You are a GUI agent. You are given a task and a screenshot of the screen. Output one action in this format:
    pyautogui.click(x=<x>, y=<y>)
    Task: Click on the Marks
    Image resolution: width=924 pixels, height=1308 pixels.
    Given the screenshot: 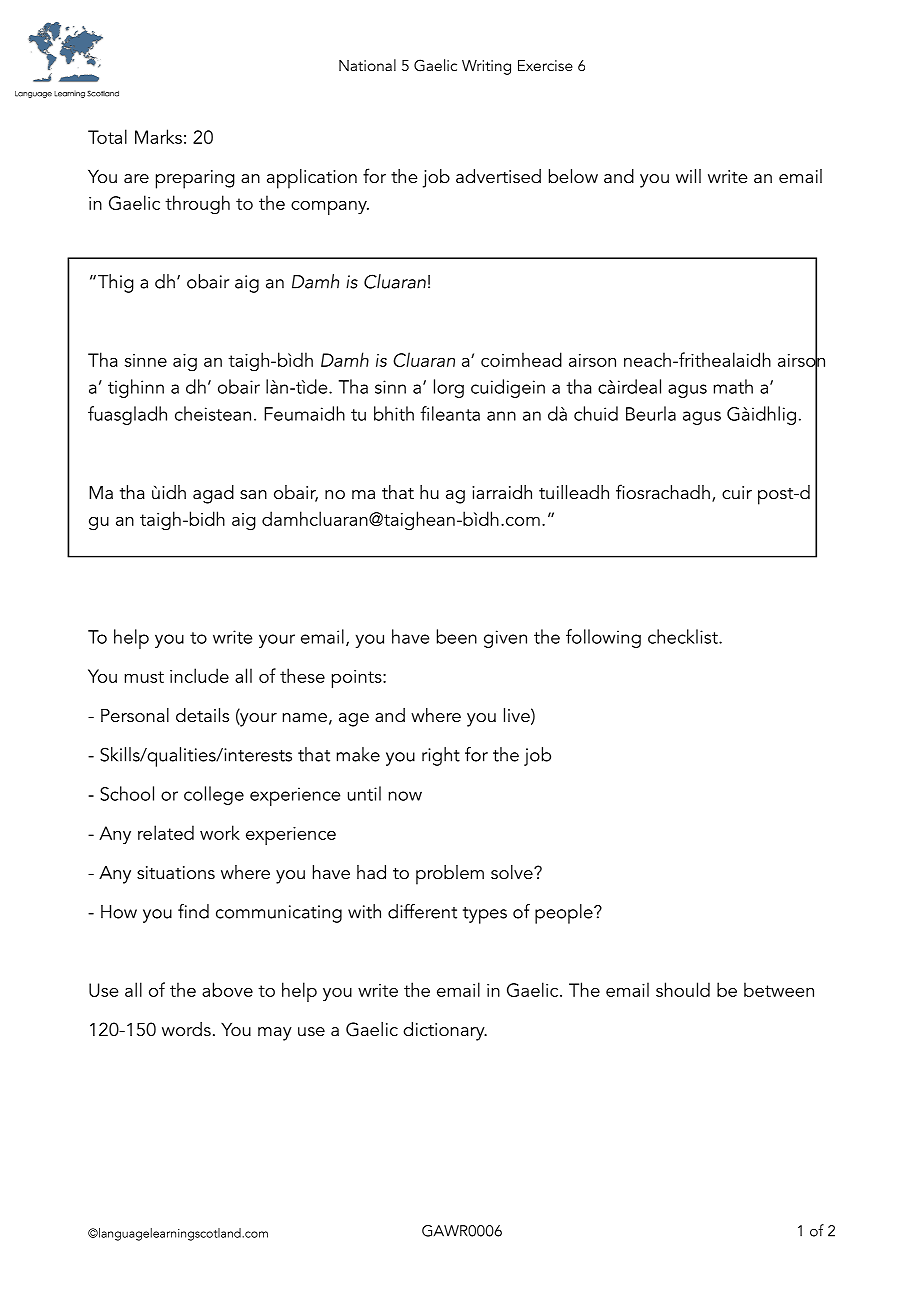 What is the action you would take?
    pyautogui.click(x=158, y=136)
